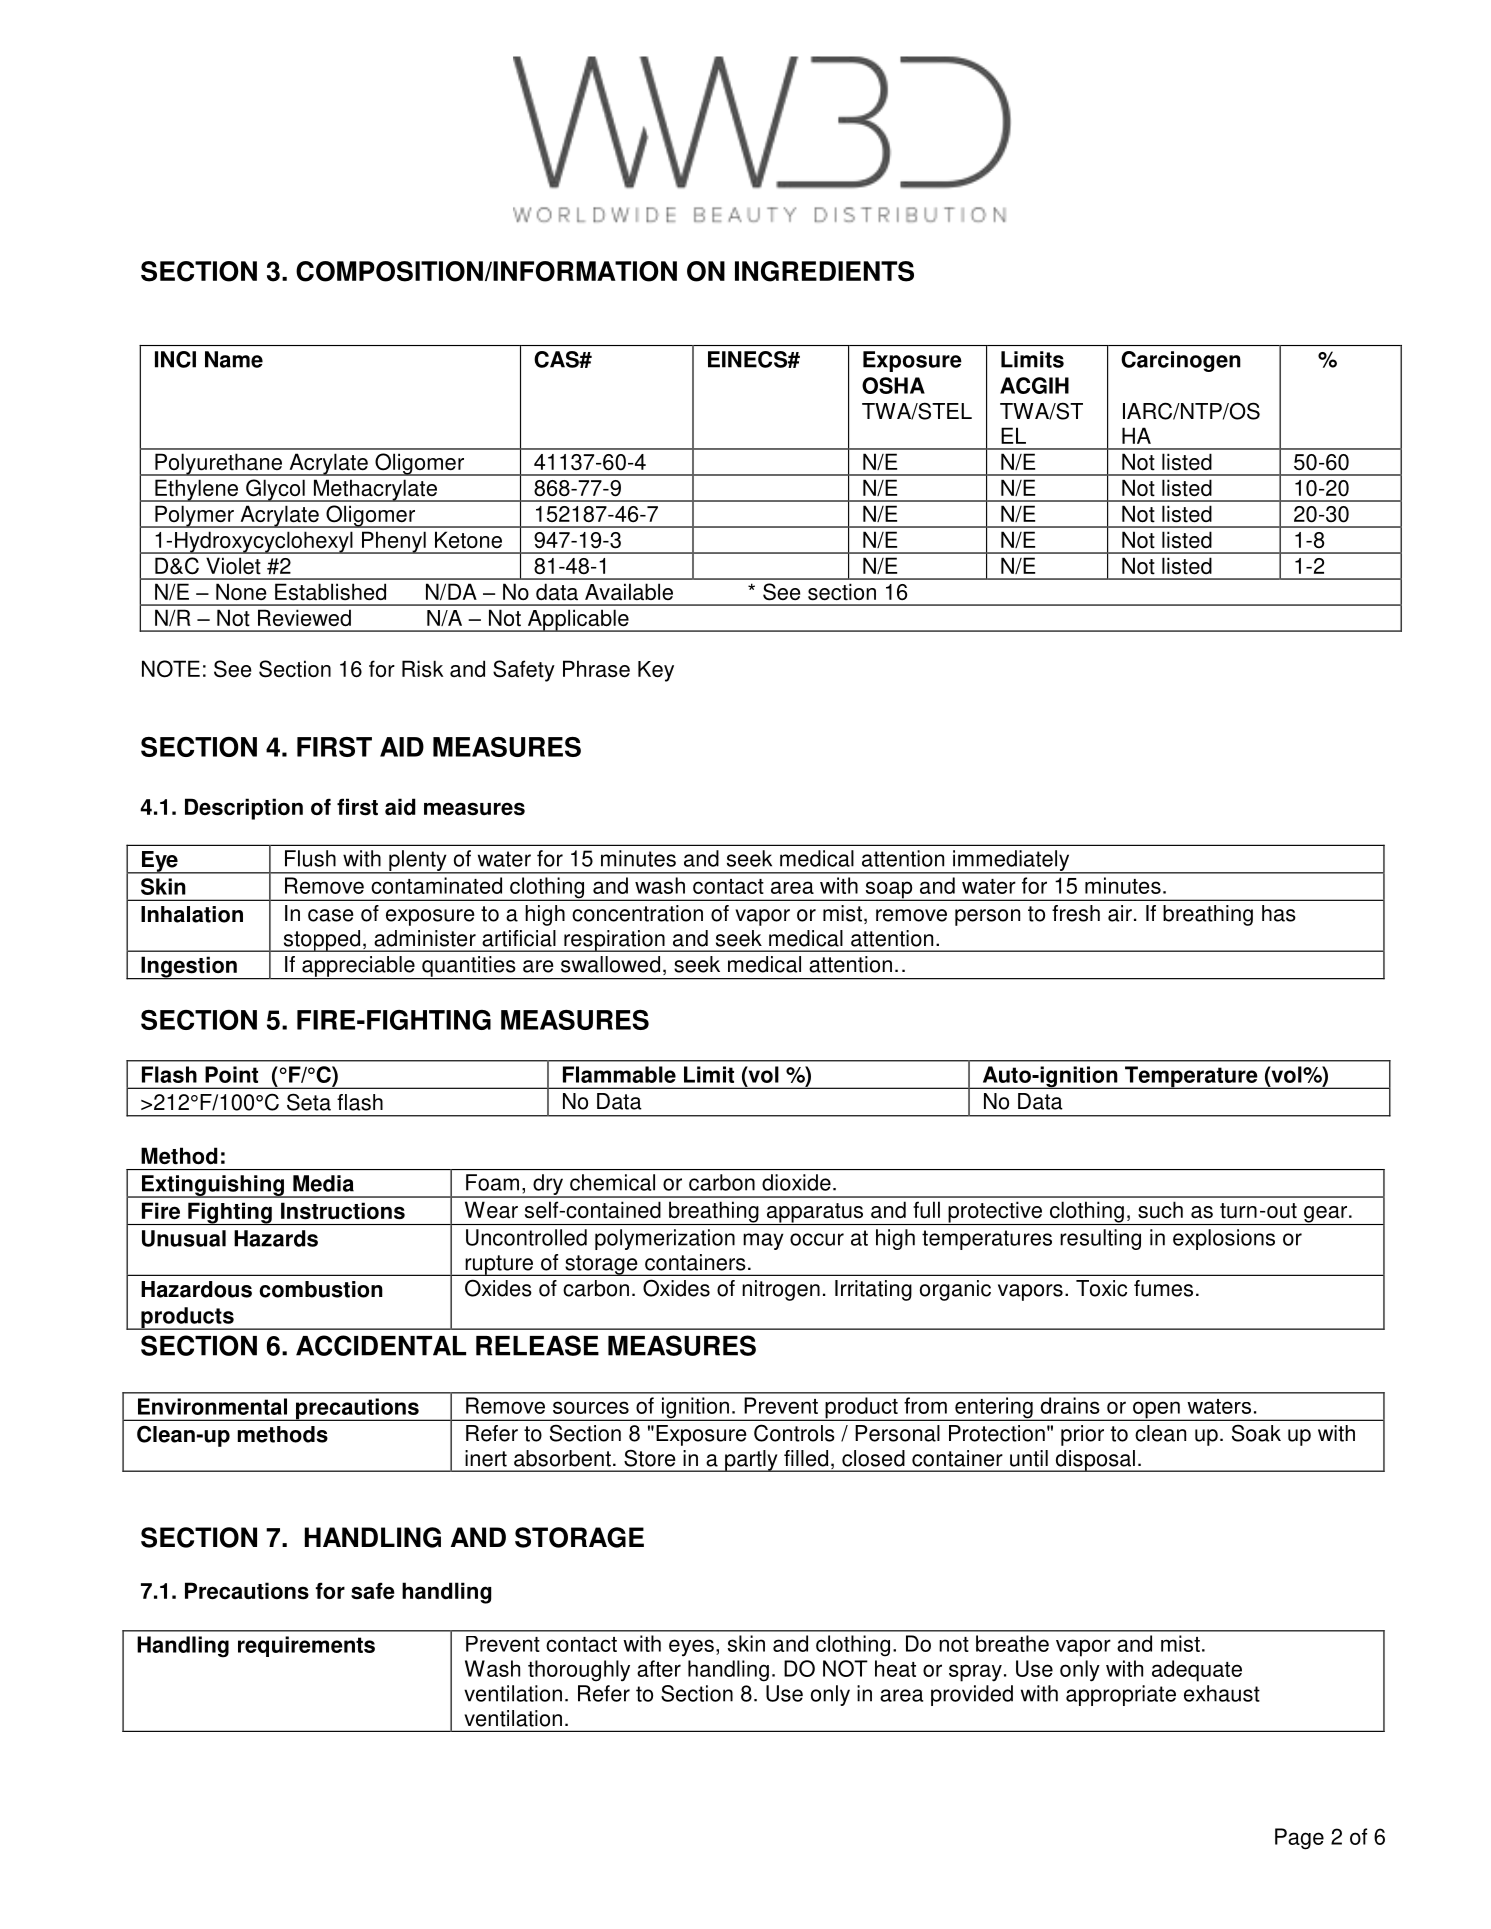 The height and width of the document is (1929, 1491). Describe the element at coordinates (794, 1433) in the document. I see `Controls` at that location.
